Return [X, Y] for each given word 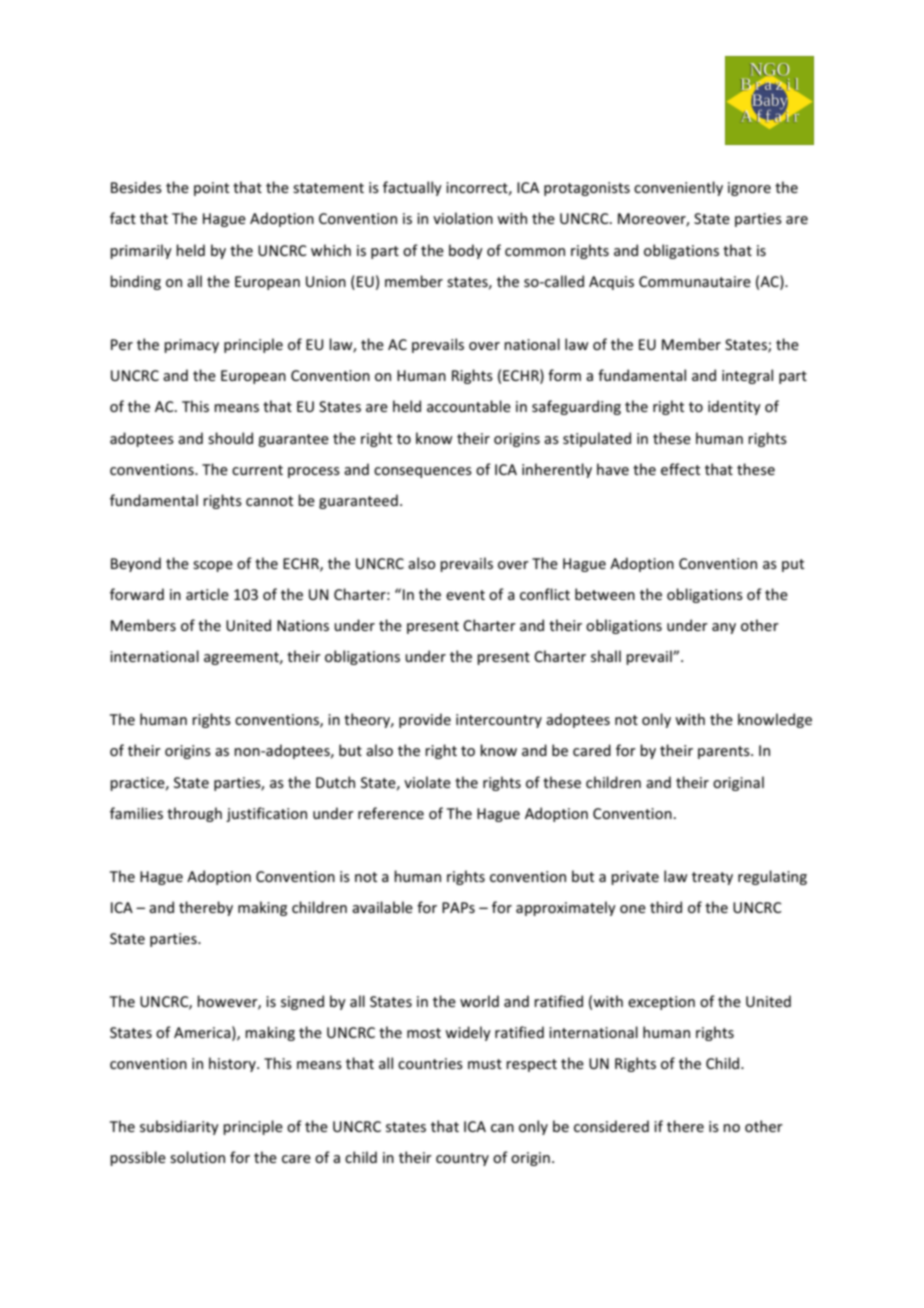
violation [463, 218]
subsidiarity [179, 1127]
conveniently [678, 188]
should [230, 438]
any [724, 628]
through [194, 814]
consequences [423, 472]
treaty [712, 878]
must [485, 1064]
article [207, 594]
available [382, 907]
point [211, 189]
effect [680, 469]
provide [425, 720]
